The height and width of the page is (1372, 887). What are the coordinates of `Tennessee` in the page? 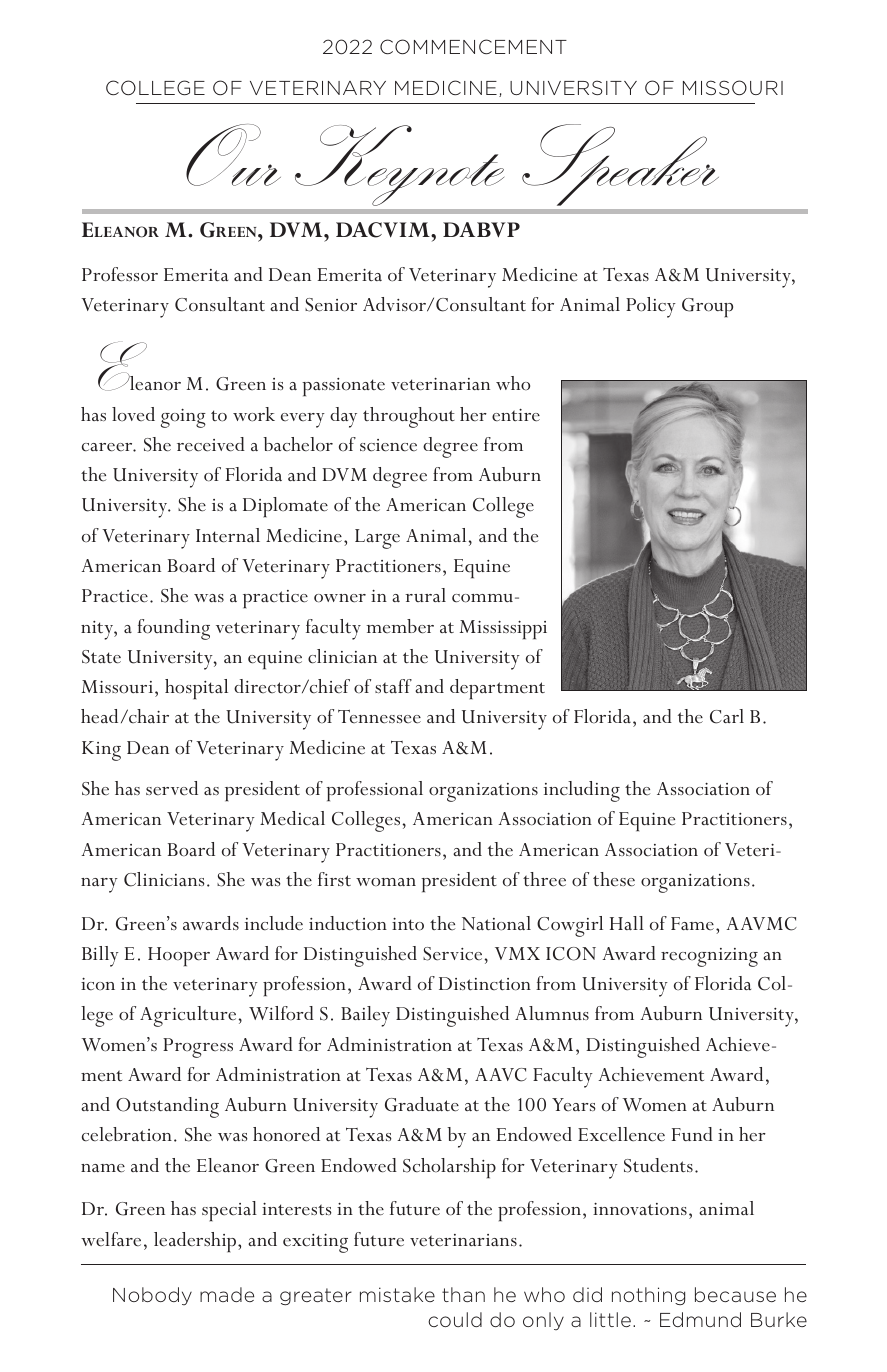 It's located at (379, 716).
